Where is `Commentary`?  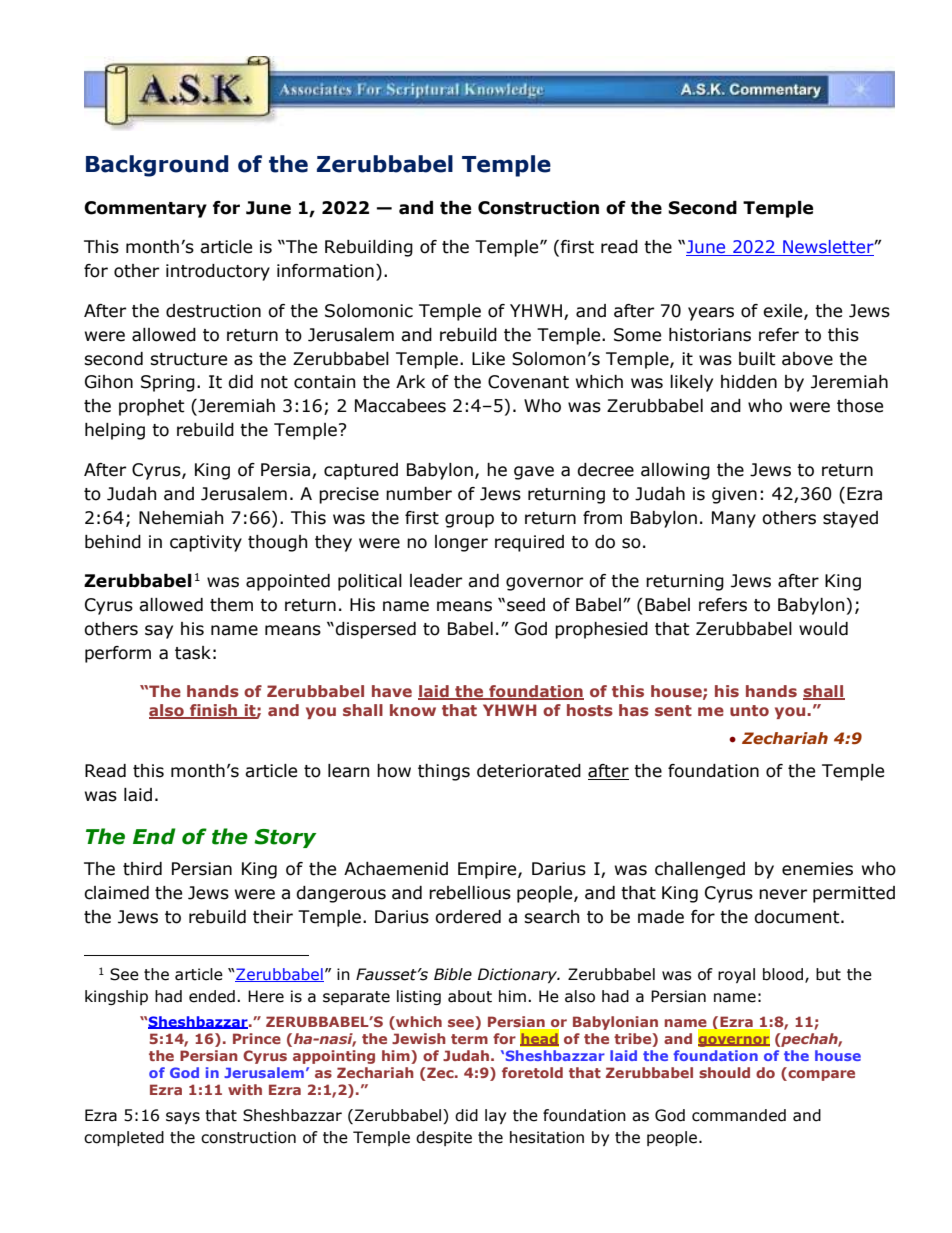 Commentary is located at coordinates (145, 209).
